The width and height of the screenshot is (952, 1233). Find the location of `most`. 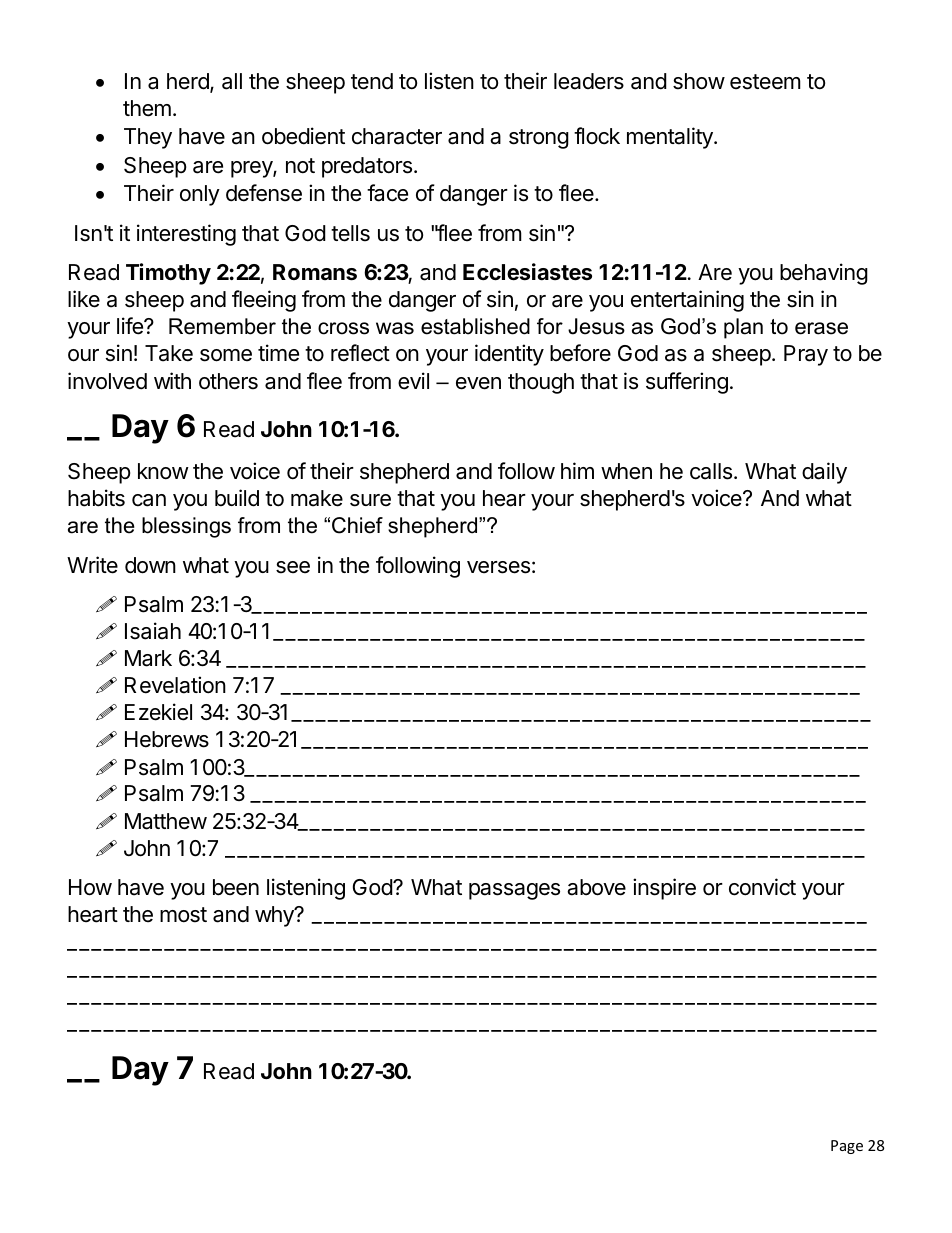

most is located at coordinates (183, 915).
